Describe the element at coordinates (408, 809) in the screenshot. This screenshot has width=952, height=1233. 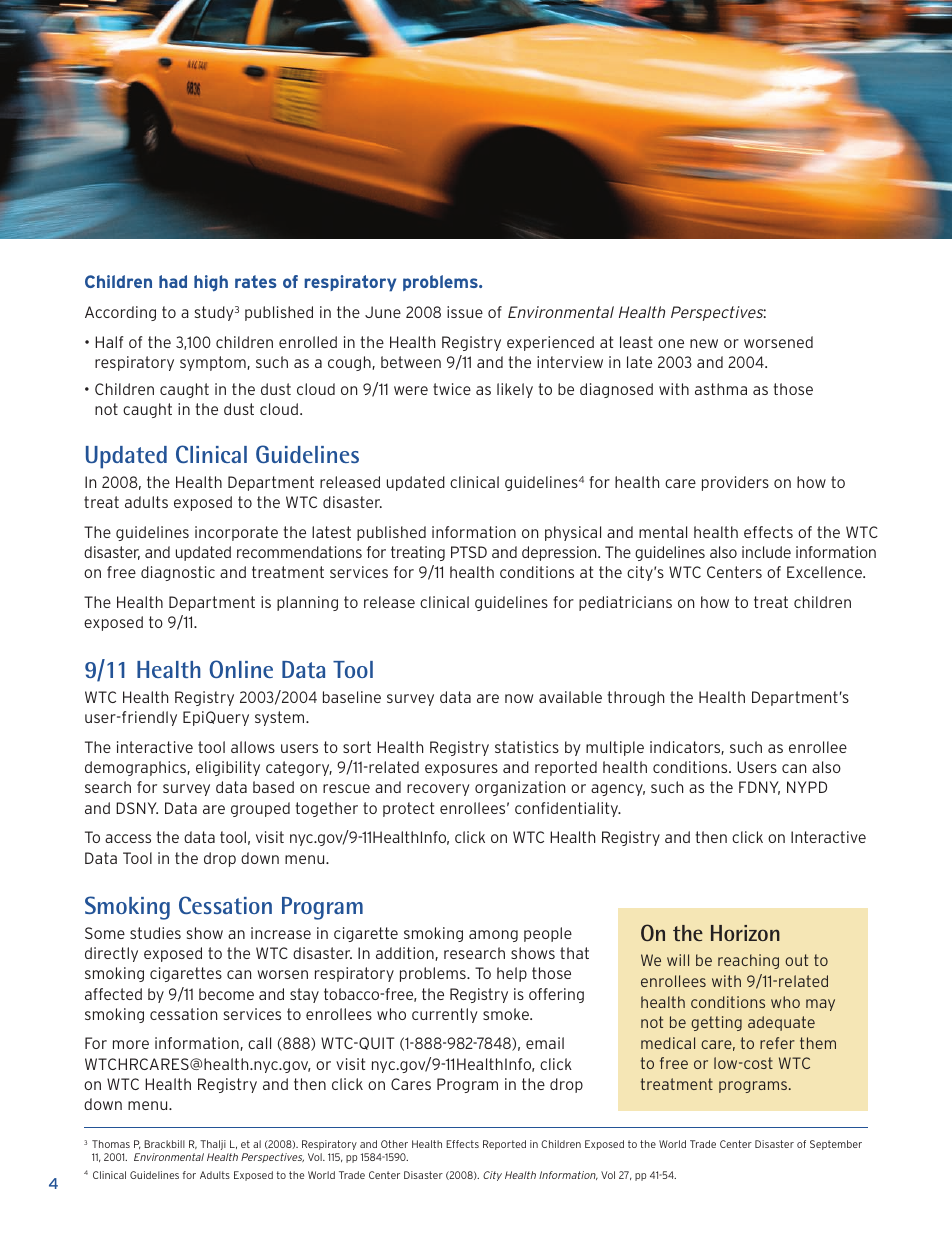
I see `protect` at that location.
